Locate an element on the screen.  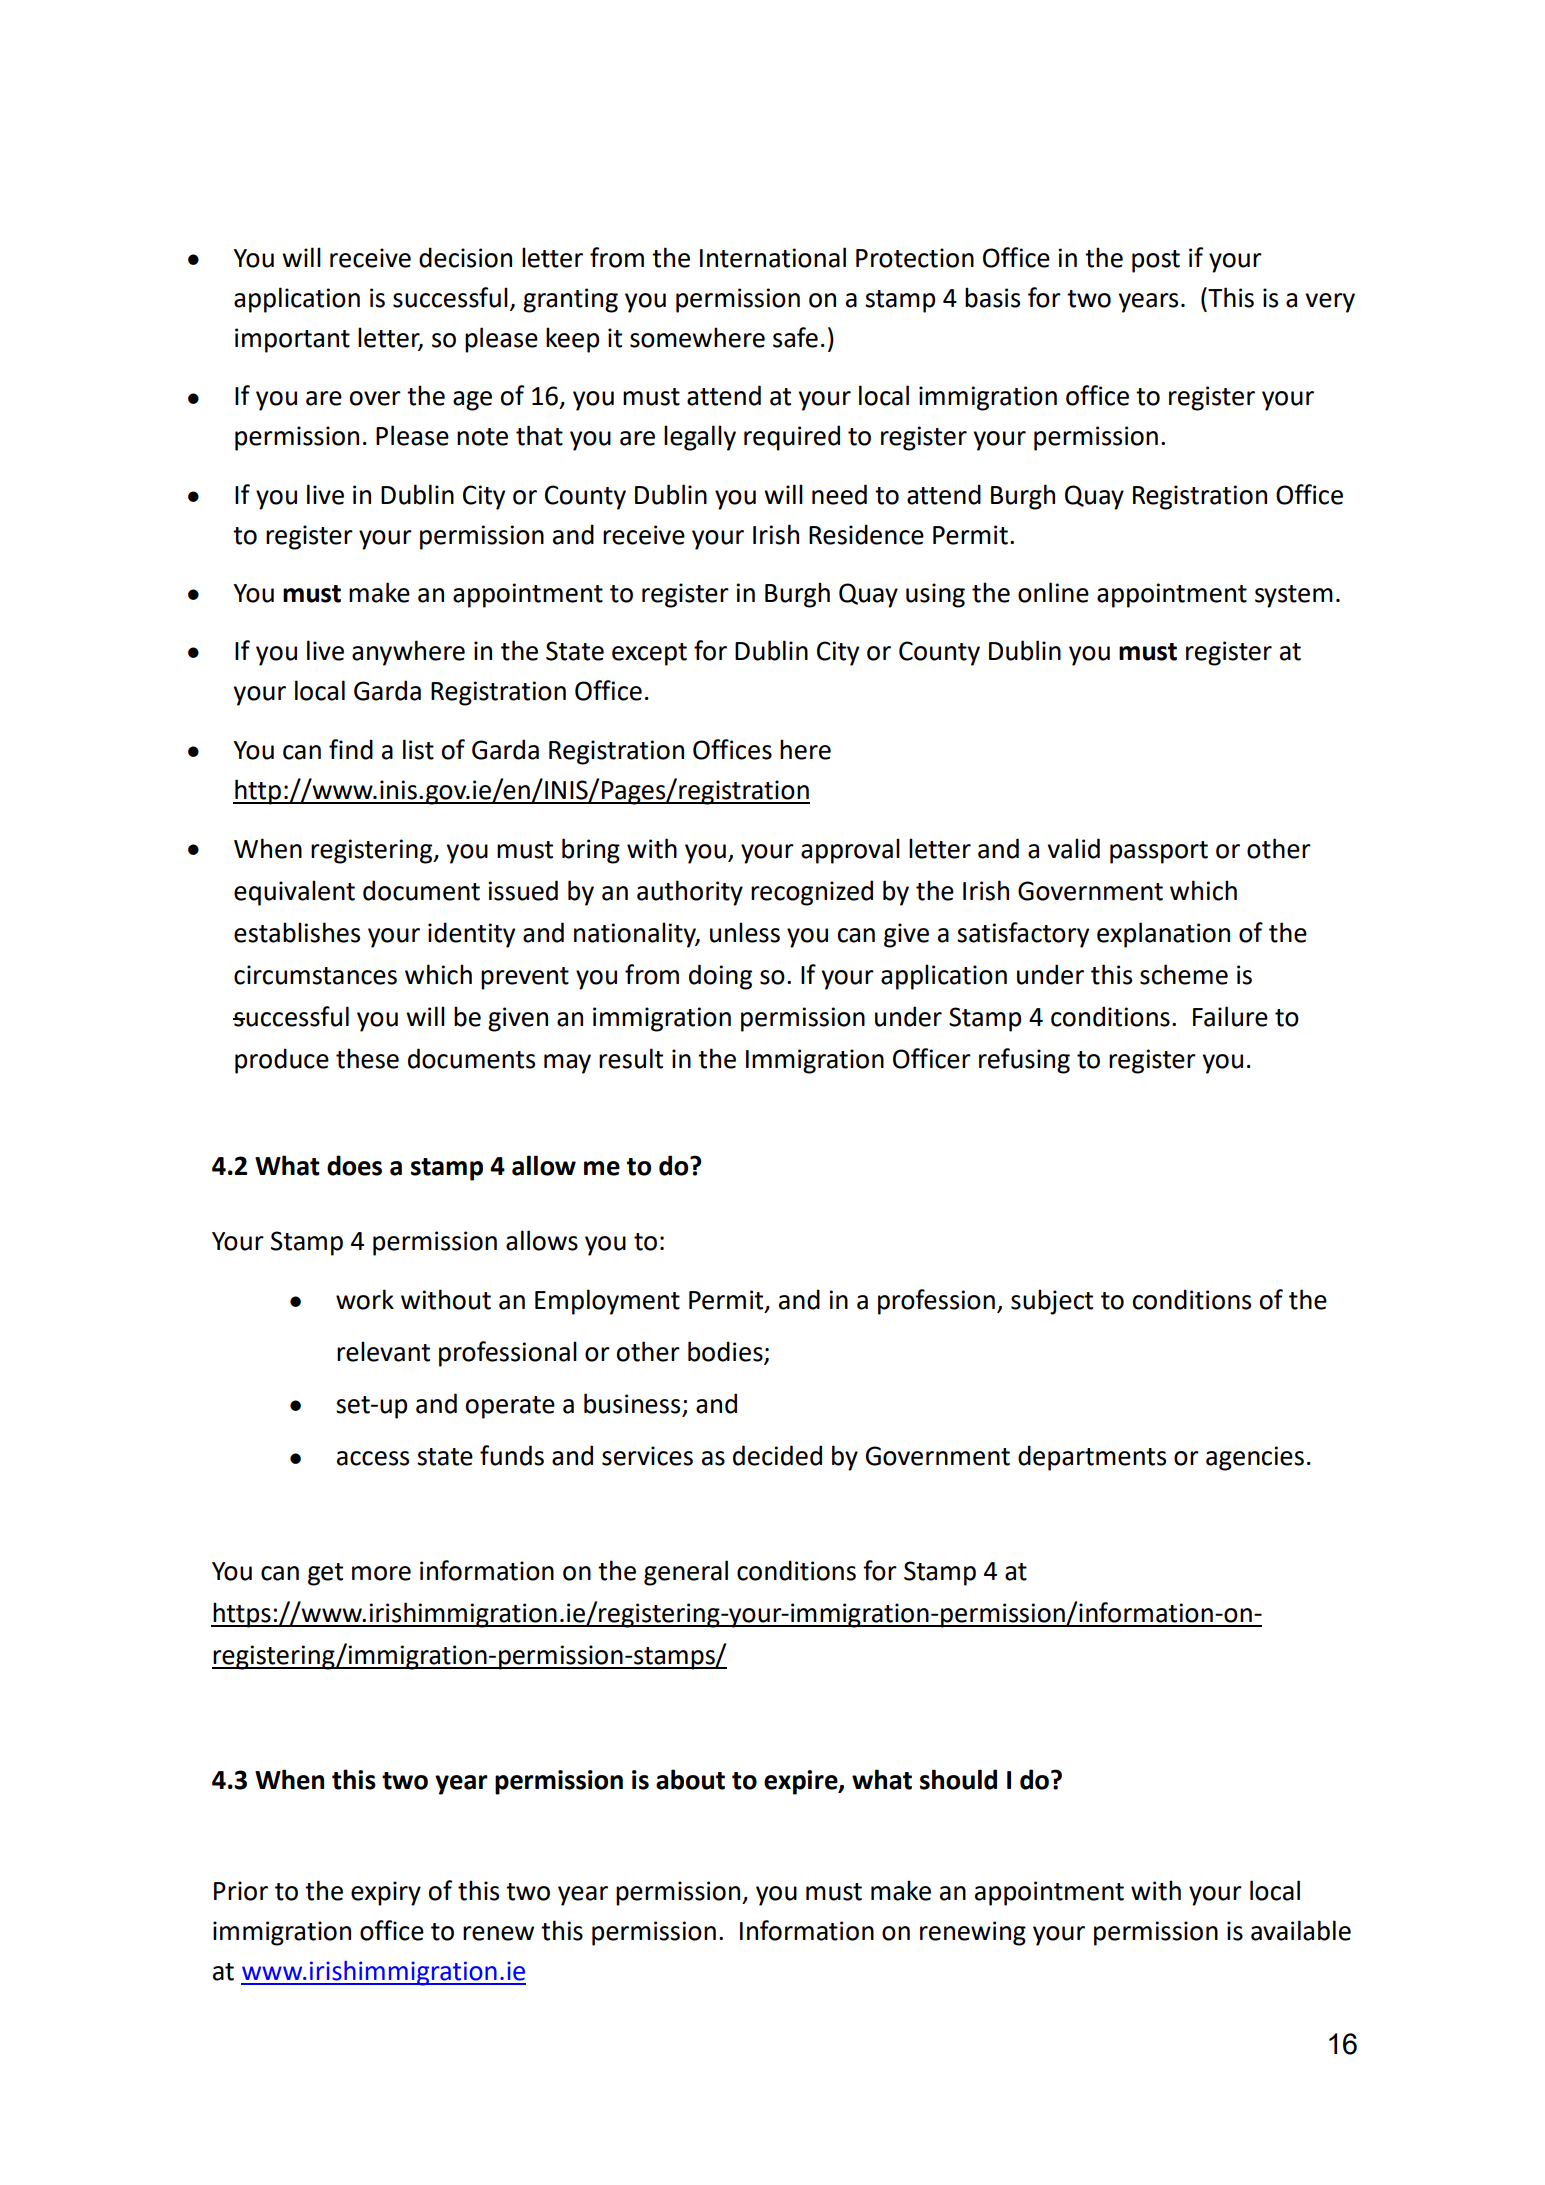
post is located at coordinates (1156, 261).
